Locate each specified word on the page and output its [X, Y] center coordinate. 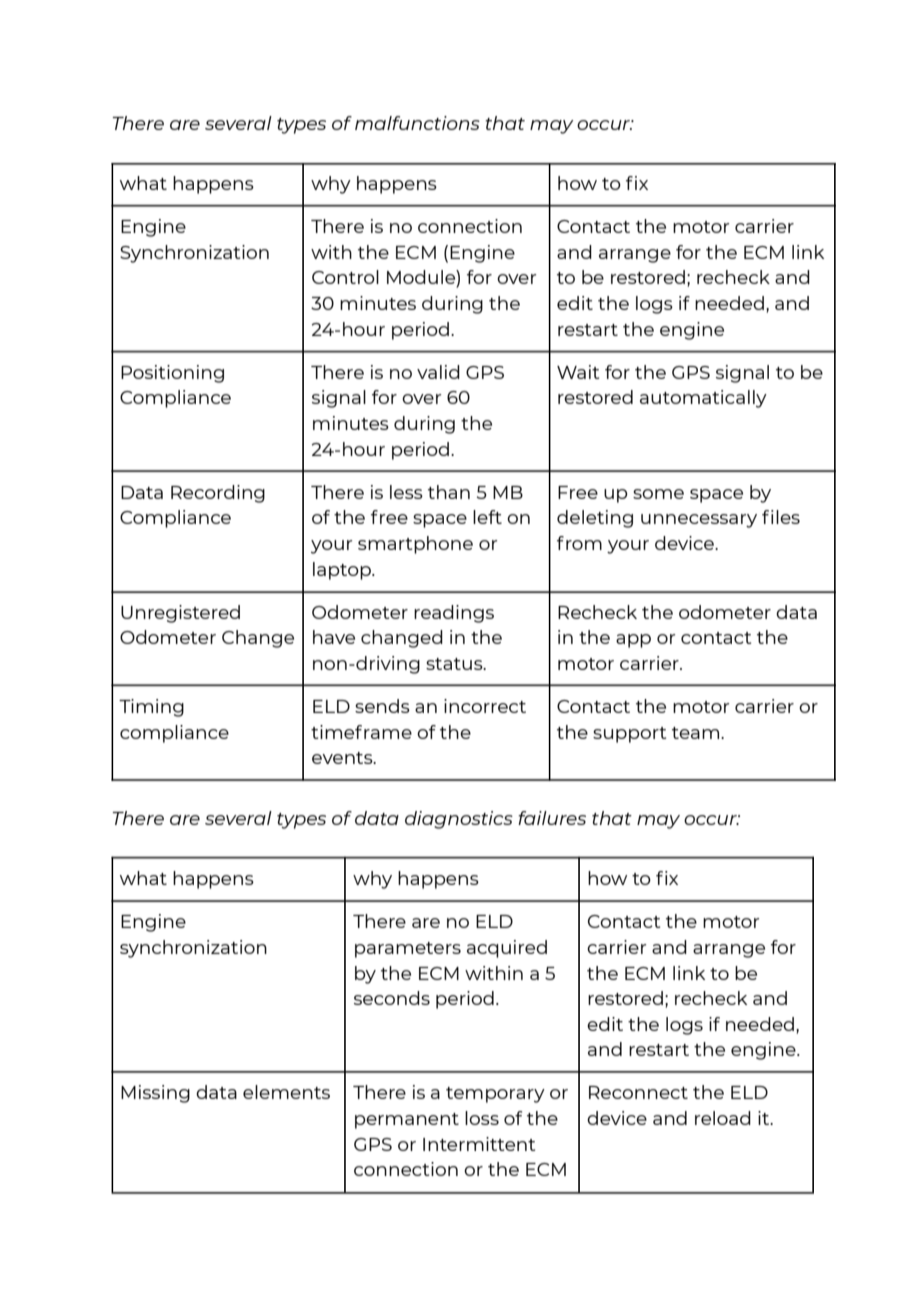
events [343, 758]
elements [286, 1092]
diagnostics [459, 820]
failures [552, 818]
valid [438, 372]
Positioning [172, 374]
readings [454, 614]
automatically [703, 399]
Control [345, 277]
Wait [578, 372]
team [697, 733]
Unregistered [180, 614]
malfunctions [417, 123]
